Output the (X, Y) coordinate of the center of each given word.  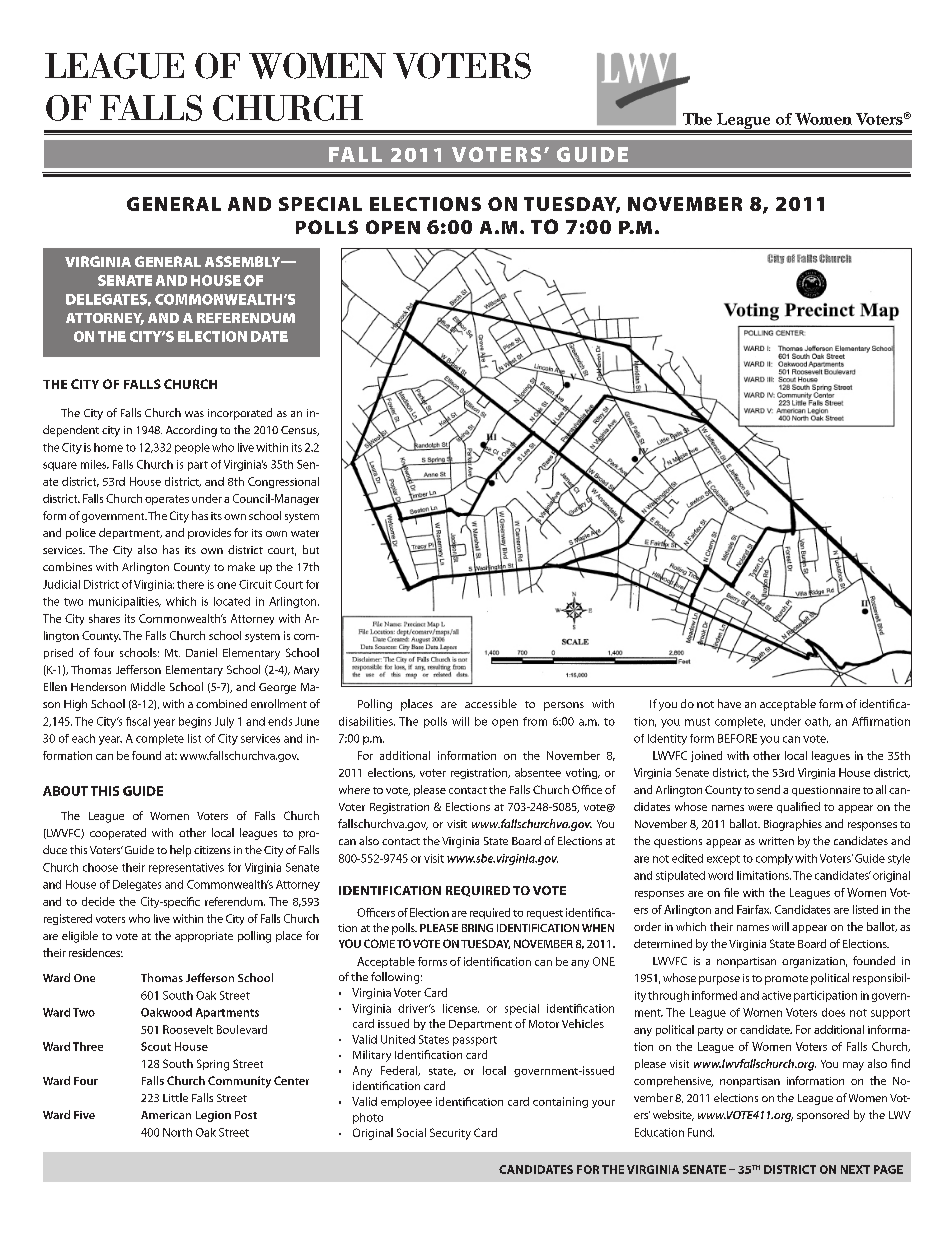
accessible (491, 703)
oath (817, 722)
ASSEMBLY (244, 261)
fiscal (138, 721)
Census (300, 431)
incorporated (240, 414)
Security (450, 1134)
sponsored (823, 1116)
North (177, 1132)
